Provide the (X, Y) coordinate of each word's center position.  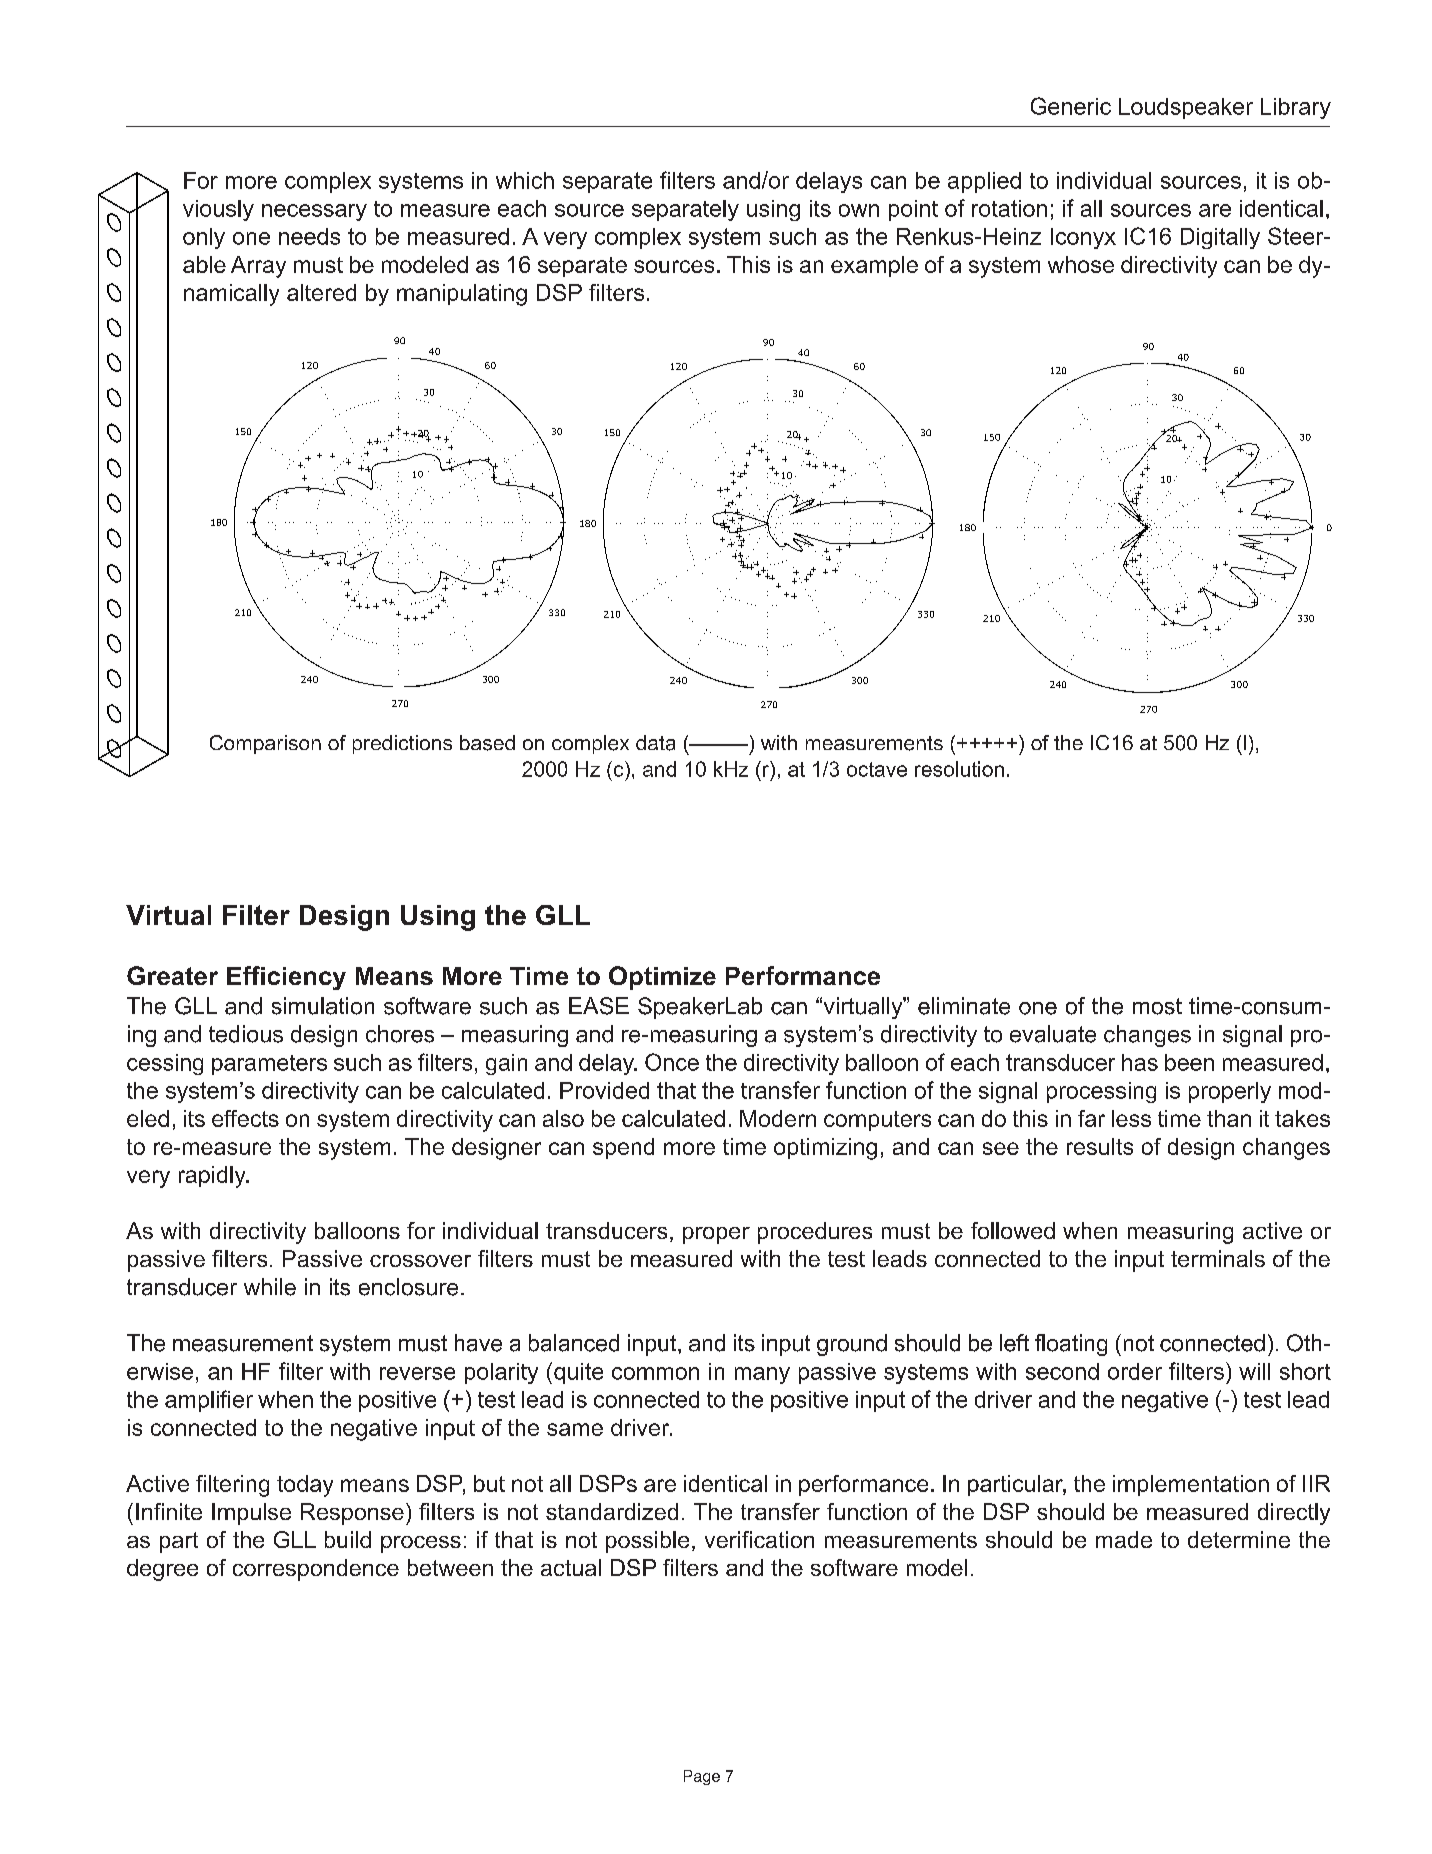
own (859, 210)
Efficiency (286, 978)
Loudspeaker (1186, 108)
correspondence (316, 1570)
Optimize (662, 978)
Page (702, 1777)
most (1157, 1006)
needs (309, 236)
